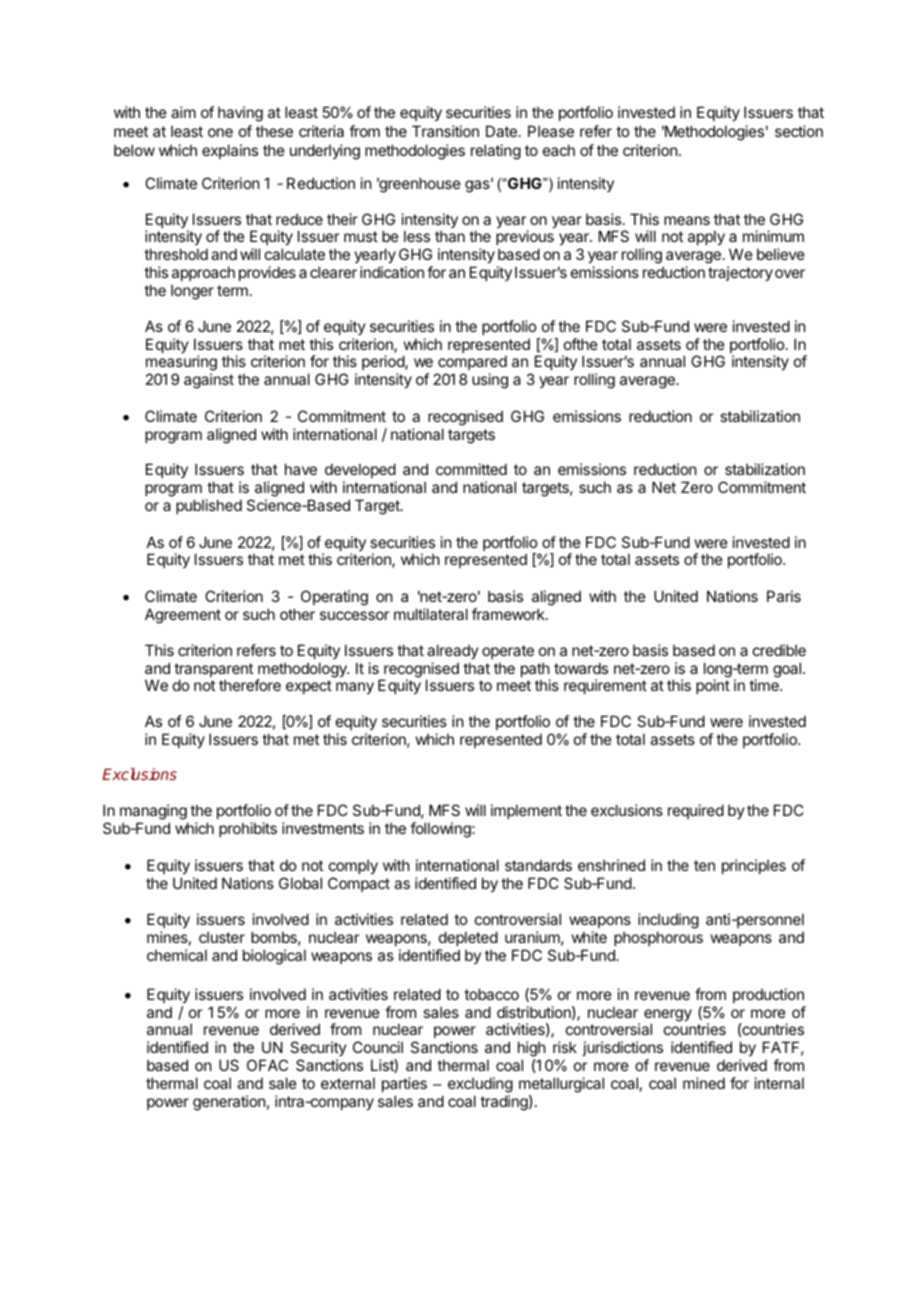 This document has width=924, height=1307. What do you see at coordinates (480, 1085) in the document?
I see `excluding` at bounding box center [480, 1085].
